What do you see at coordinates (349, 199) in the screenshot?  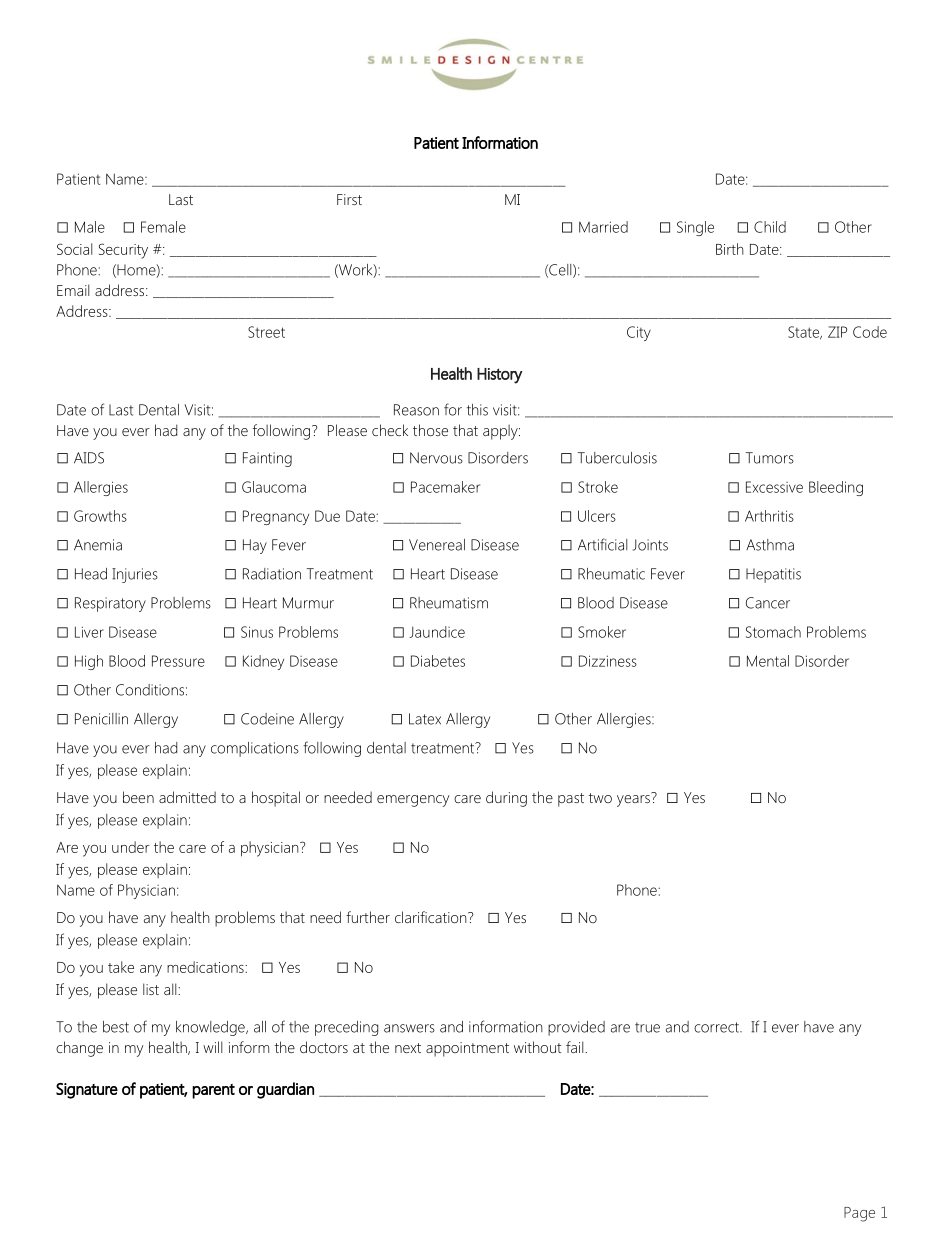 I see `First` at bounding box center [349, 199].
